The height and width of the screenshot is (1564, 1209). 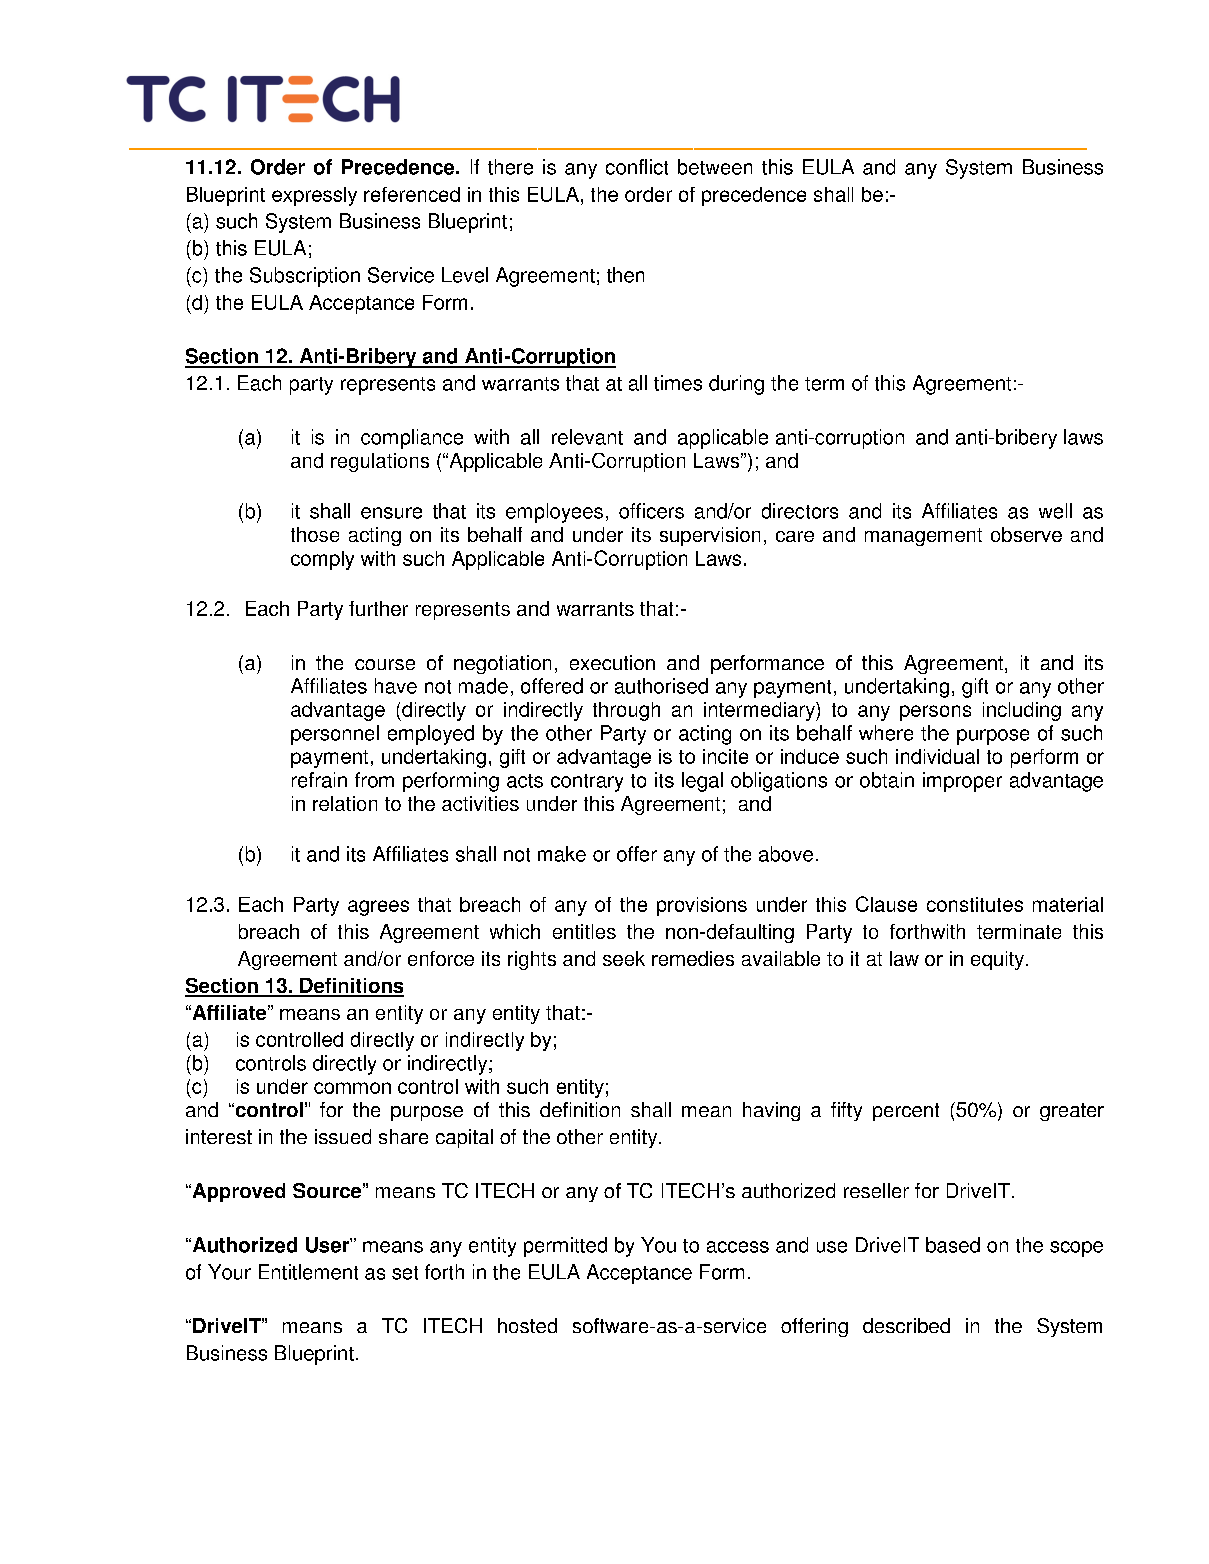 I want to click on conflict, so click(x=637, y=167).
